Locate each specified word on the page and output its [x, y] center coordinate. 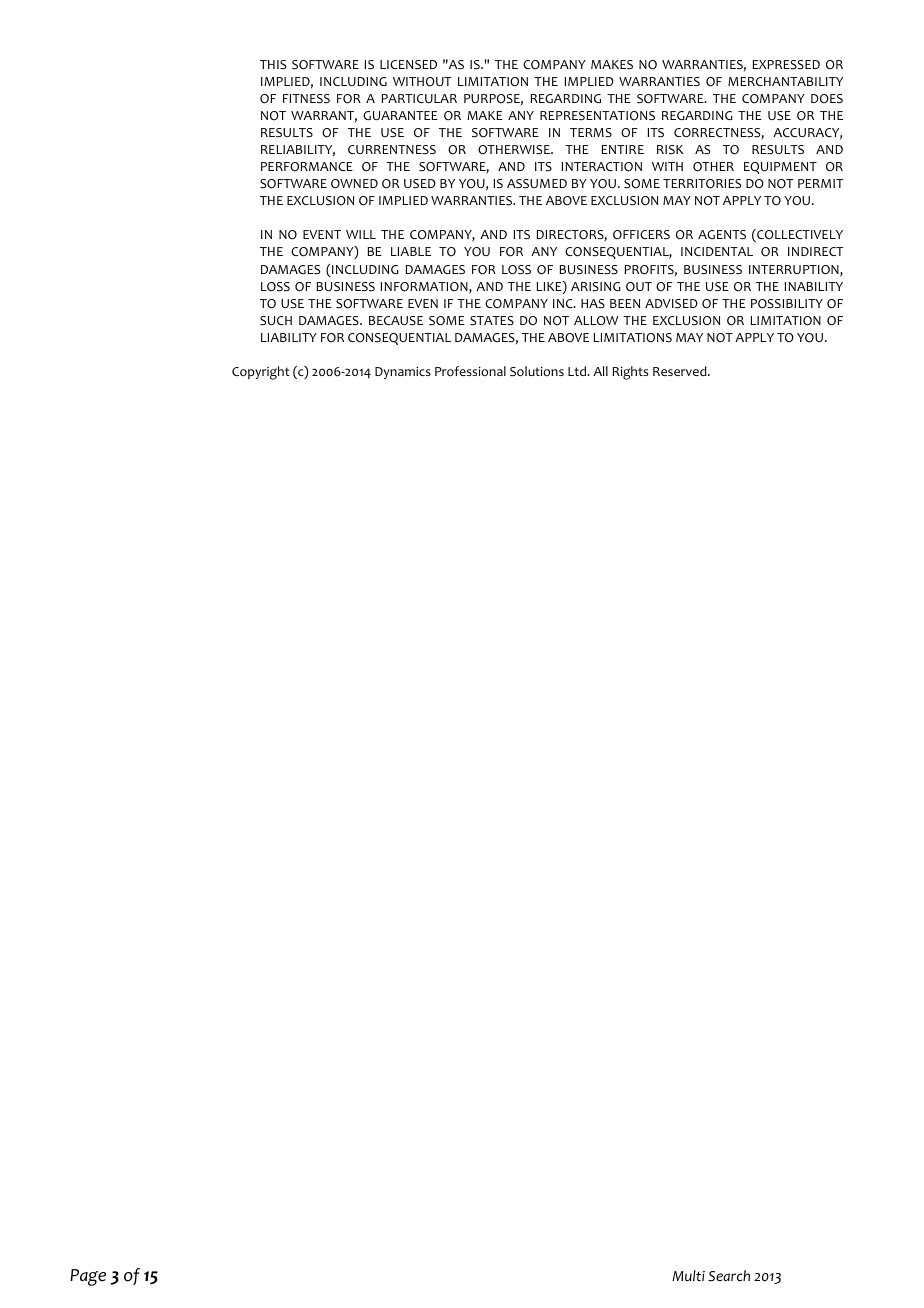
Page [88, 1277]
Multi [688, 1275]
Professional [470, 371]
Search [729, 1276]
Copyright [261, 373]
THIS [273, 65]
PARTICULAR [419, 98]
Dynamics [403, 373]
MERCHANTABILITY [785, 81]
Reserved [681, 371]
